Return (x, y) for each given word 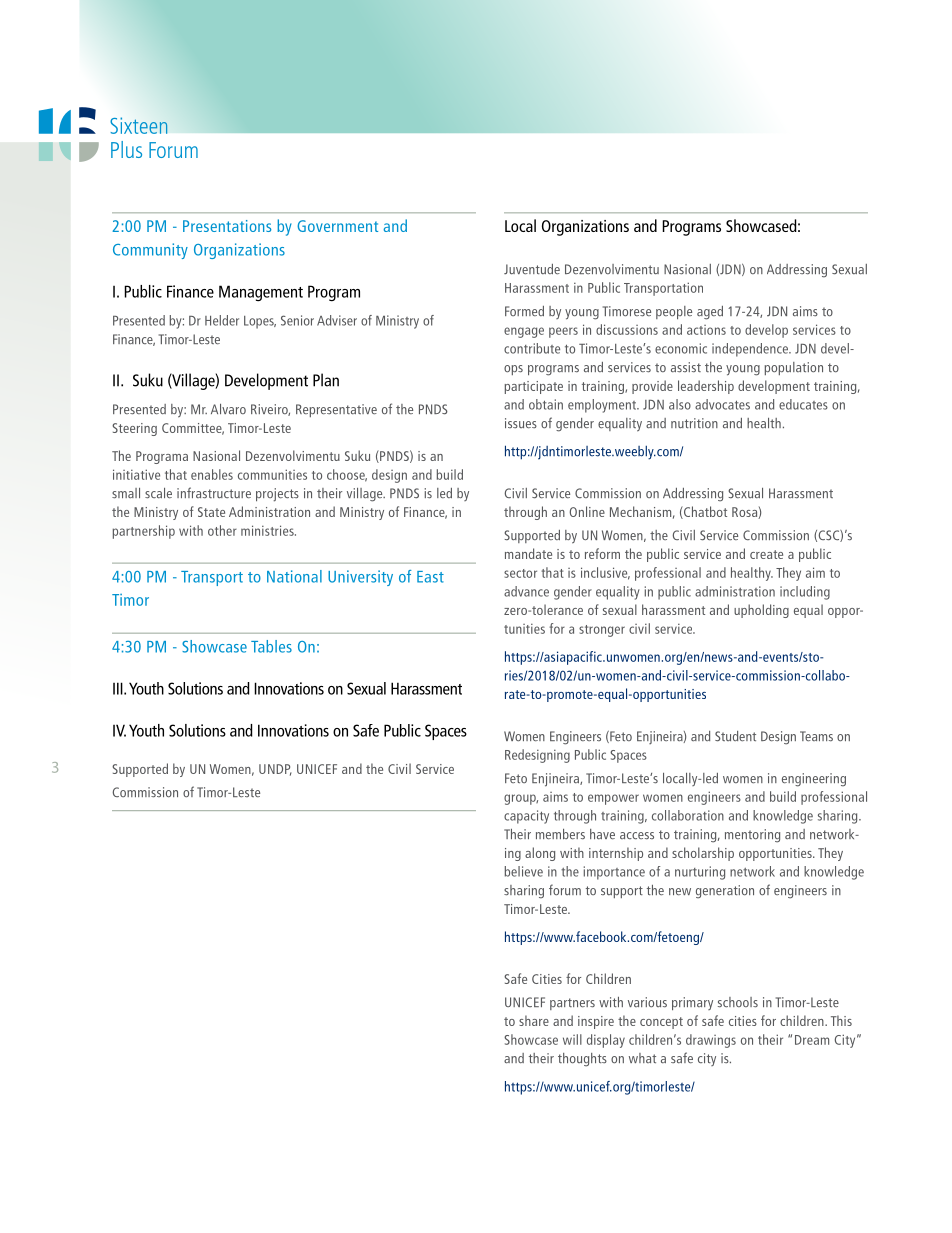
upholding (761, 611)
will (572, 1039)
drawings (711, 1041)
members (560, 834)
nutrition (694, 423)
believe (524, 871)
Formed (524, 311)
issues (521, 423)
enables (212, 474)
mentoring (752, 836)
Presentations (227, 226)
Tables (271, 646)
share (534, 1020)
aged (710, 313)
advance (526, 591)
